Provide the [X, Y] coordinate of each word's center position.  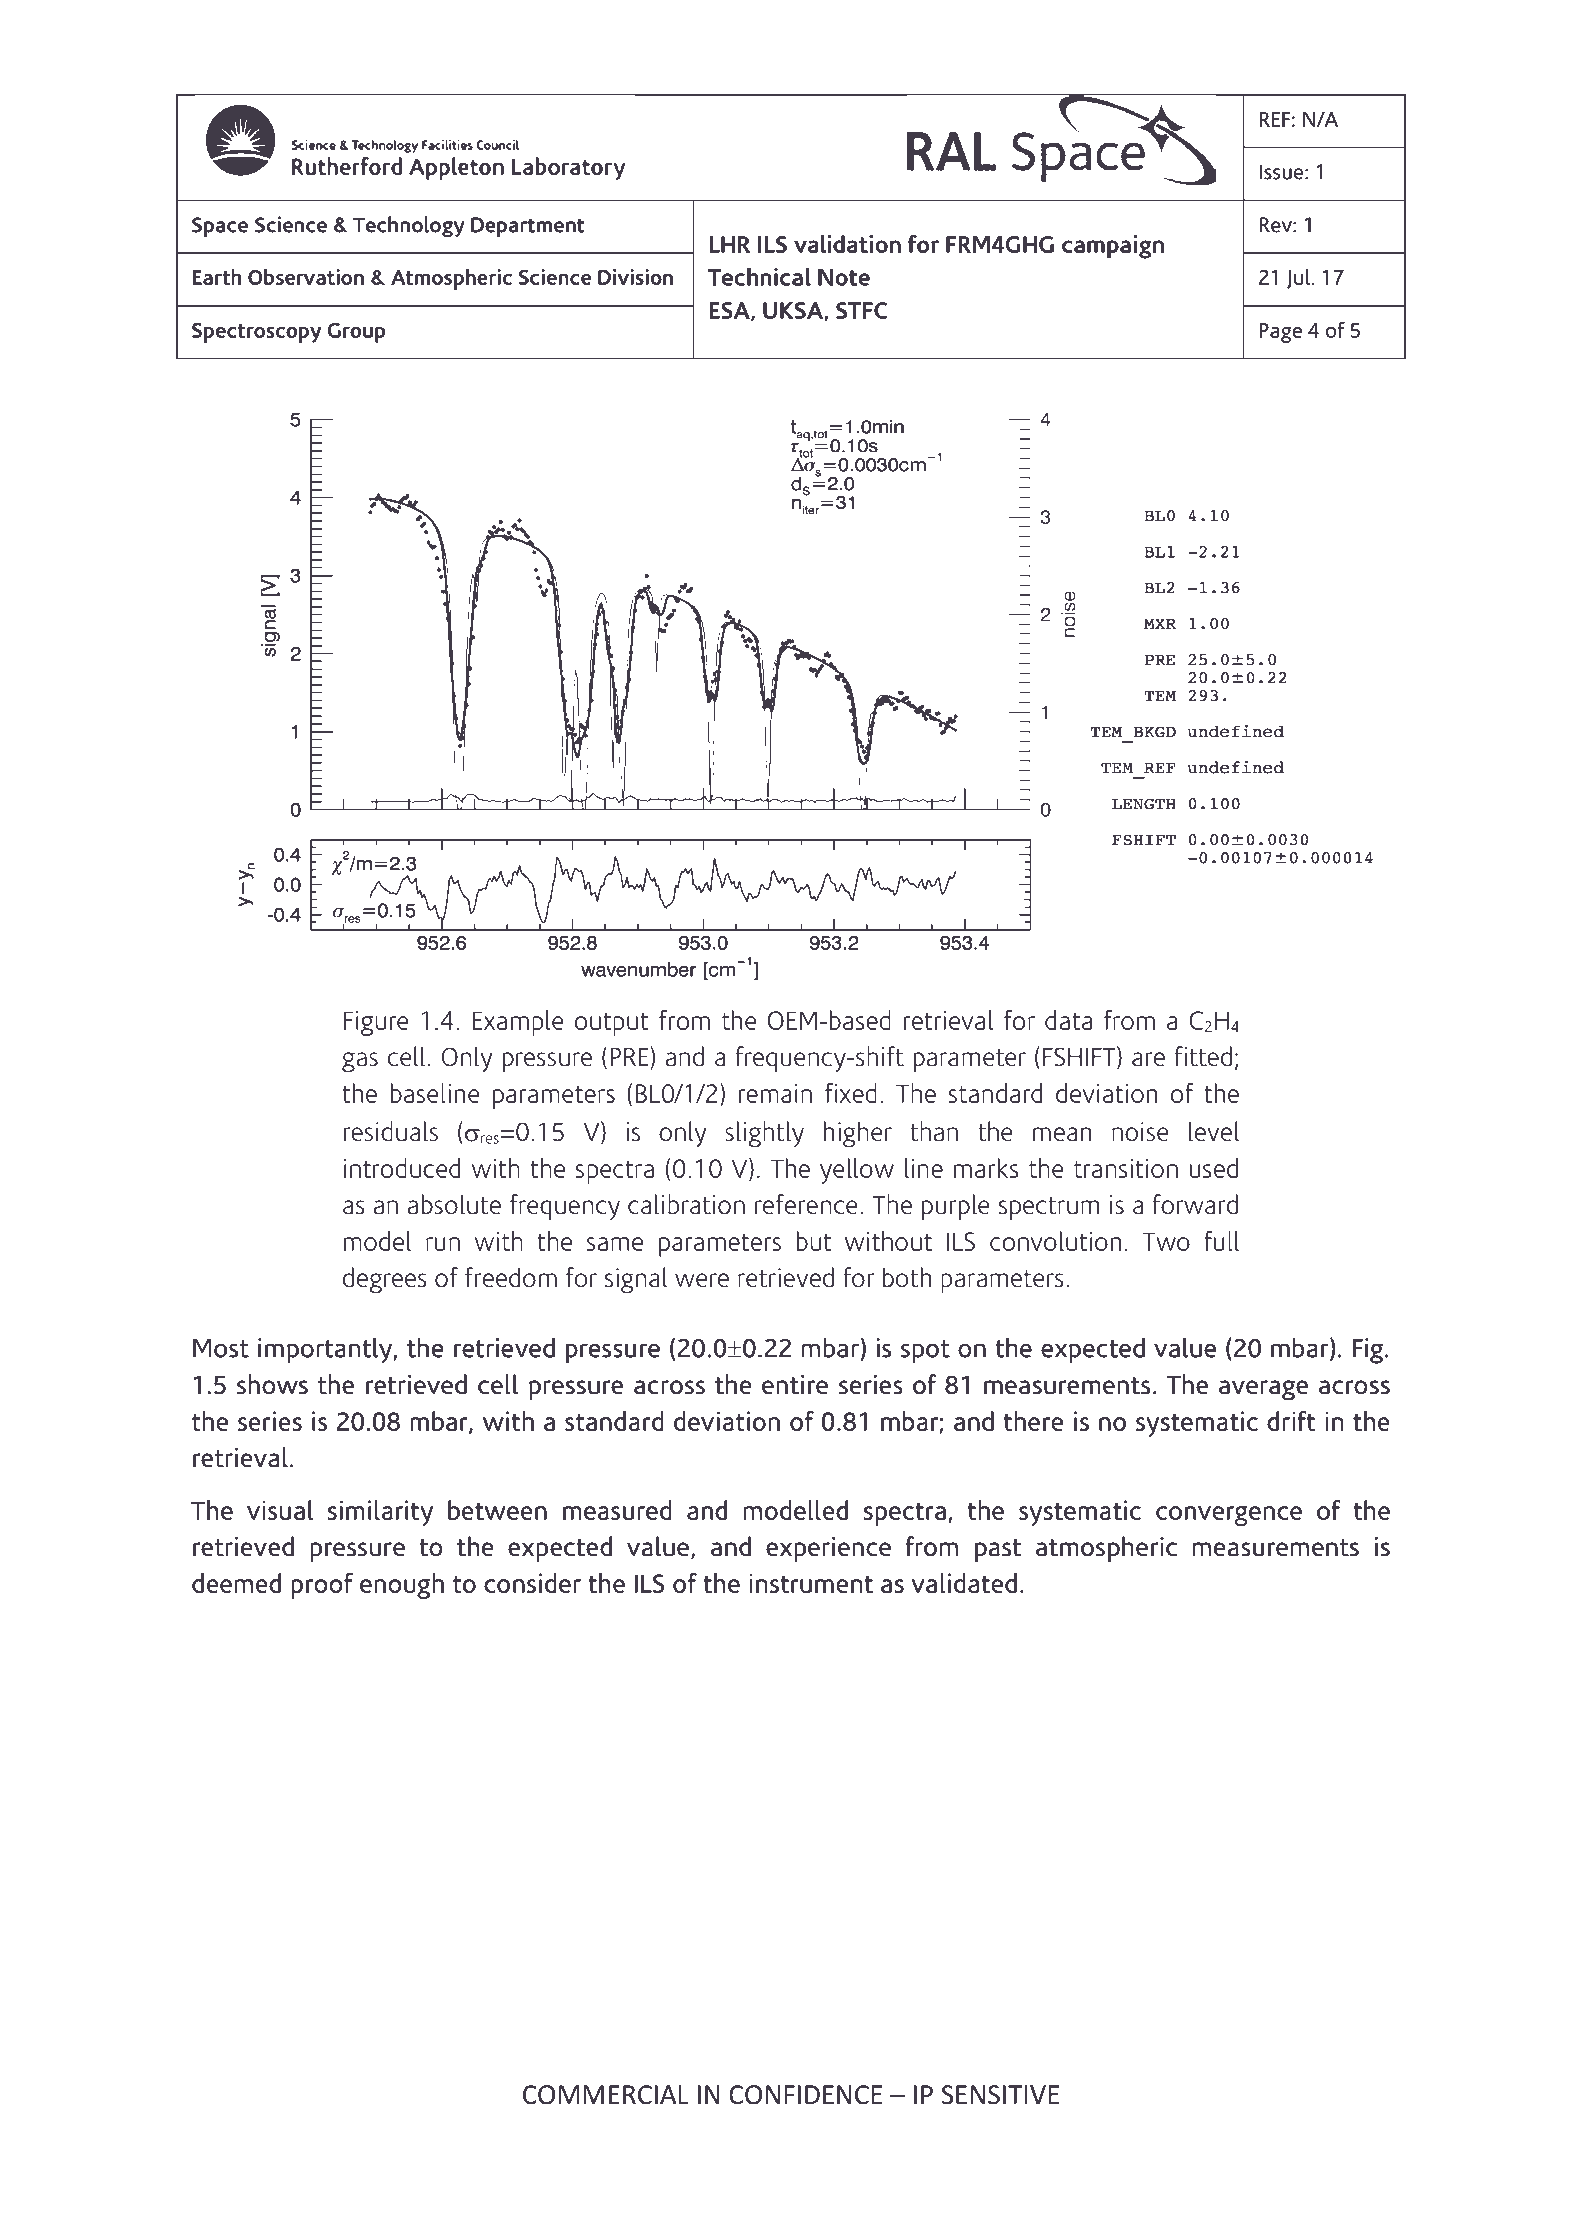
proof [322, 1586]
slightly [764, 1134]
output [612, 1024]
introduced [402, 1168]
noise [1140, 1132]
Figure [376, 1023]
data [1068, 1020]
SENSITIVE [1000, 2095]
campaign [1113, 247]
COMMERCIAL [606, 2095]
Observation [306, 277]
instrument [811, 1583]
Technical [759, 277]
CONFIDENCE [805, 2095]
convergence [1229, 1516]
